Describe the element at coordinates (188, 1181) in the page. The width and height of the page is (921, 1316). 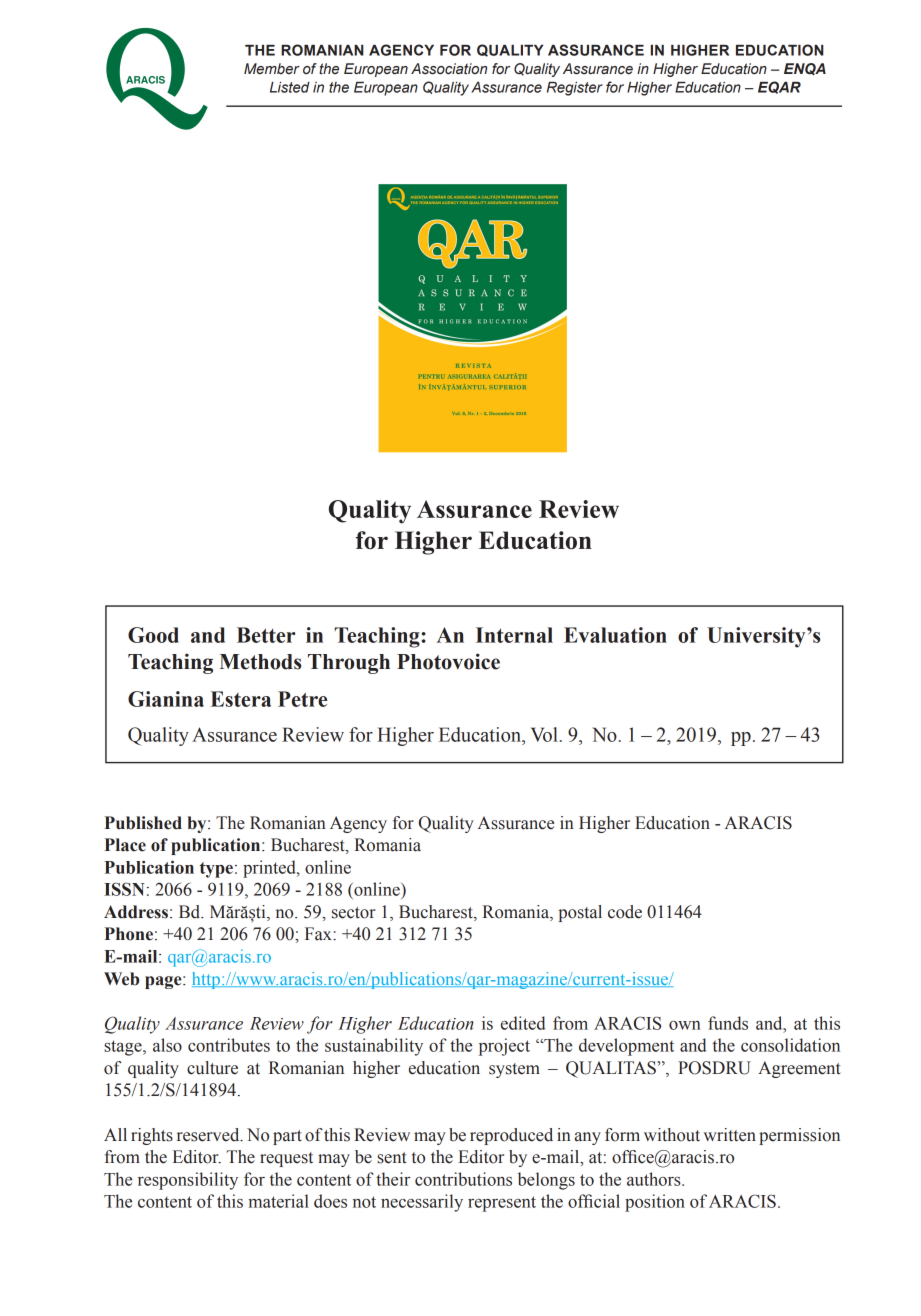
I see `responsibility` at that location.
